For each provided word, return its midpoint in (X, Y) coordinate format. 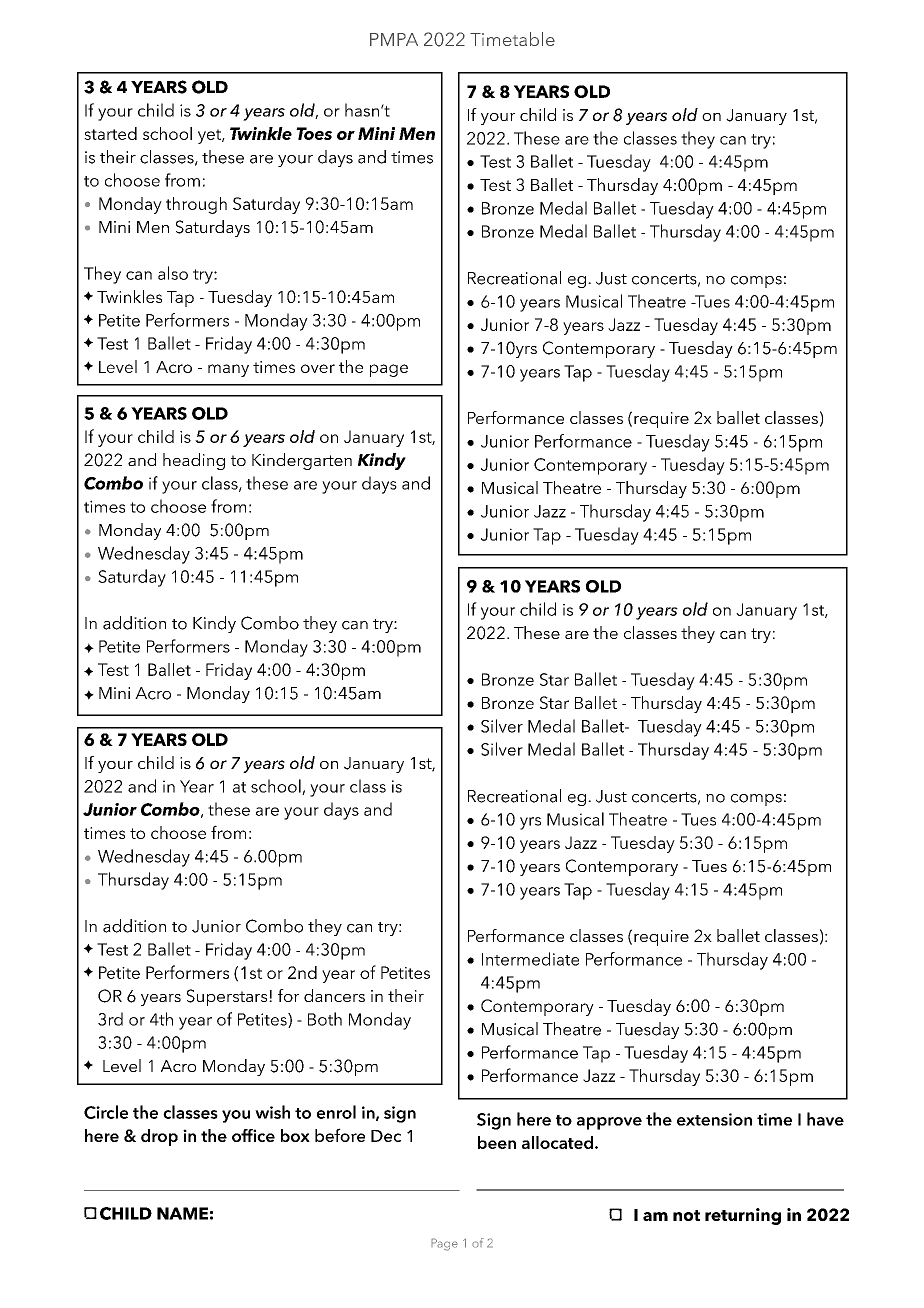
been (497, 1142)
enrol (336, 1112)
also (173, 273)
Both (325, 1019)
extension (714, 1119)
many (228, 370)
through (196, 205)
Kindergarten (302, 461)
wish (272, 1112)
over (318, 368)
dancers (334, 995)
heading (194, 461)
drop (159, 1137)
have (825, 1119)
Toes (314, 133)
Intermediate (530, 959)
